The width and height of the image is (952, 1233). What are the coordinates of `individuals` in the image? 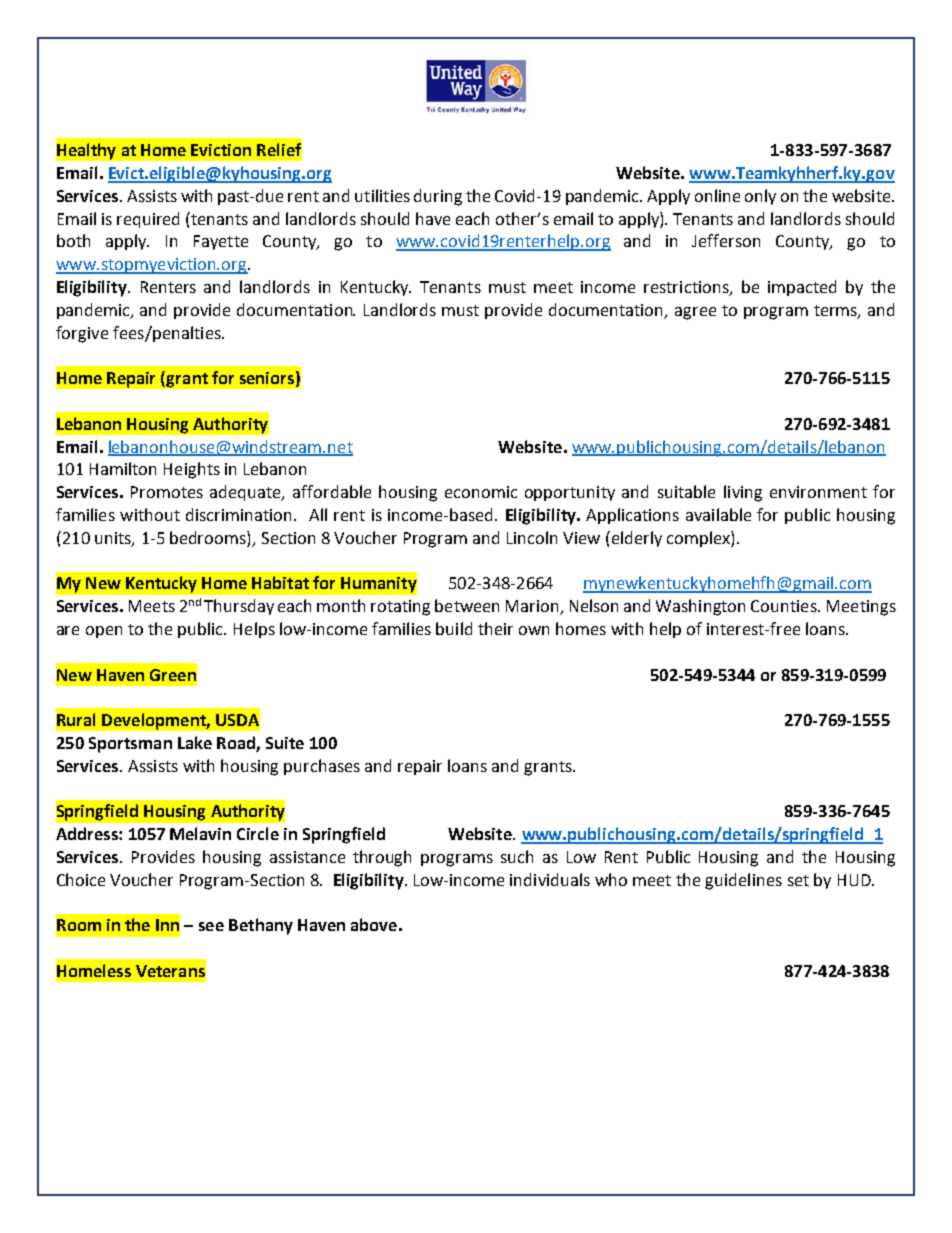 It's located at (550, 879).
